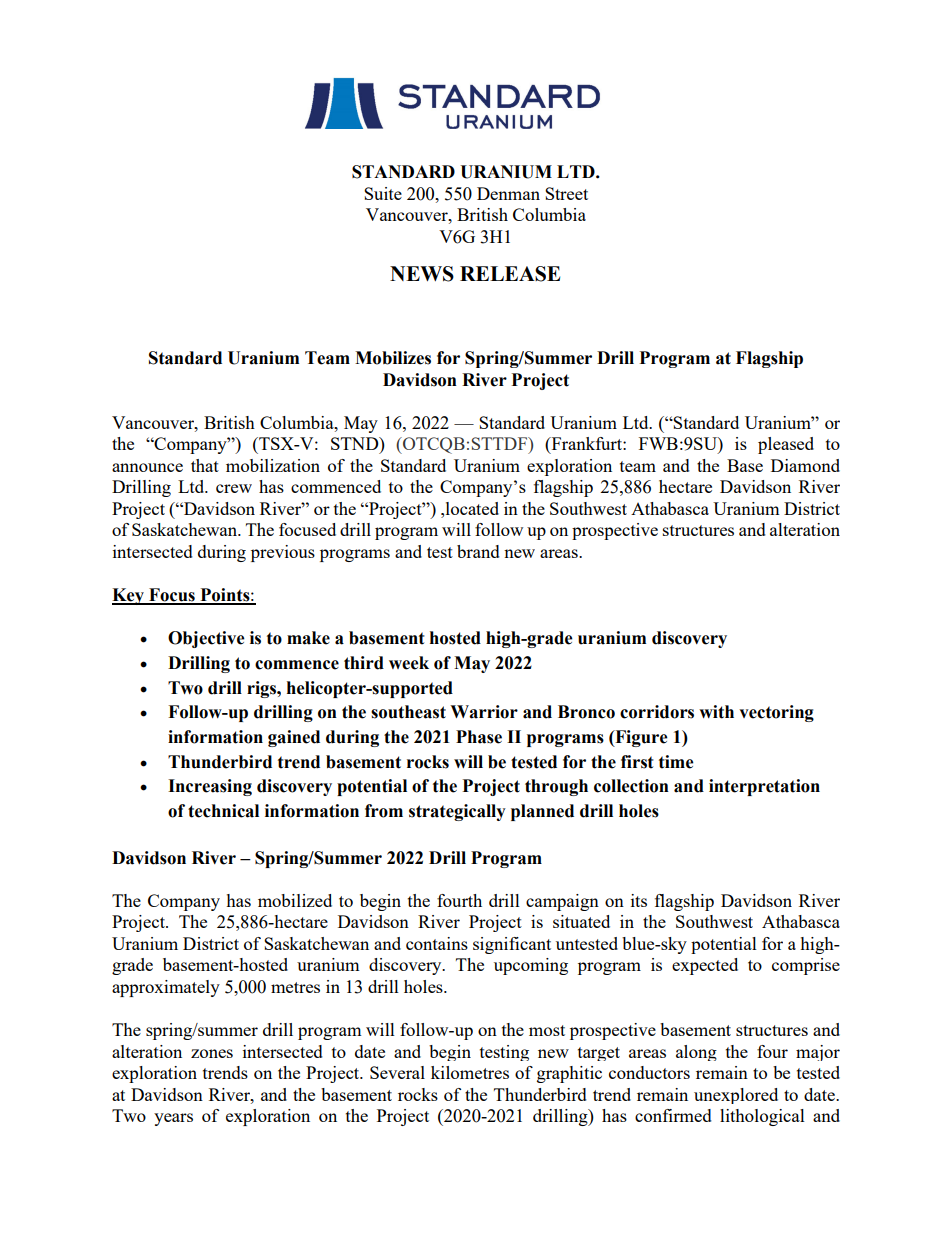  What do you see at coordinates (786, 445) in the screenshot?
I see `pleased` at bounding box center [786, 445].
